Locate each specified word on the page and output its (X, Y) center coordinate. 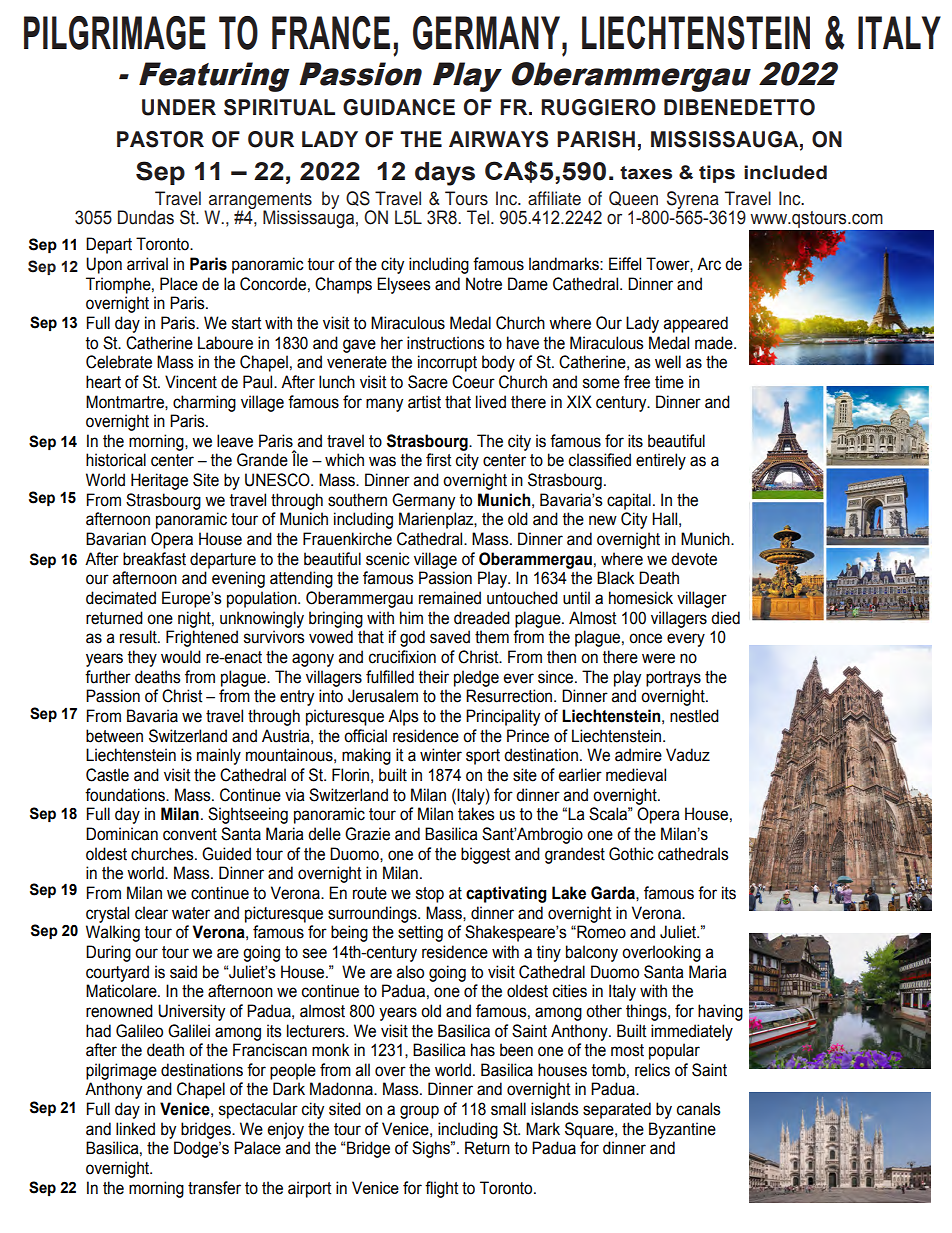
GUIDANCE (399, 107)
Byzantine (682, 1130)
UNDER (179, 107)
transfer (214, 1188)
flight (441, 1189)
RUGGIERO (598, 107)
